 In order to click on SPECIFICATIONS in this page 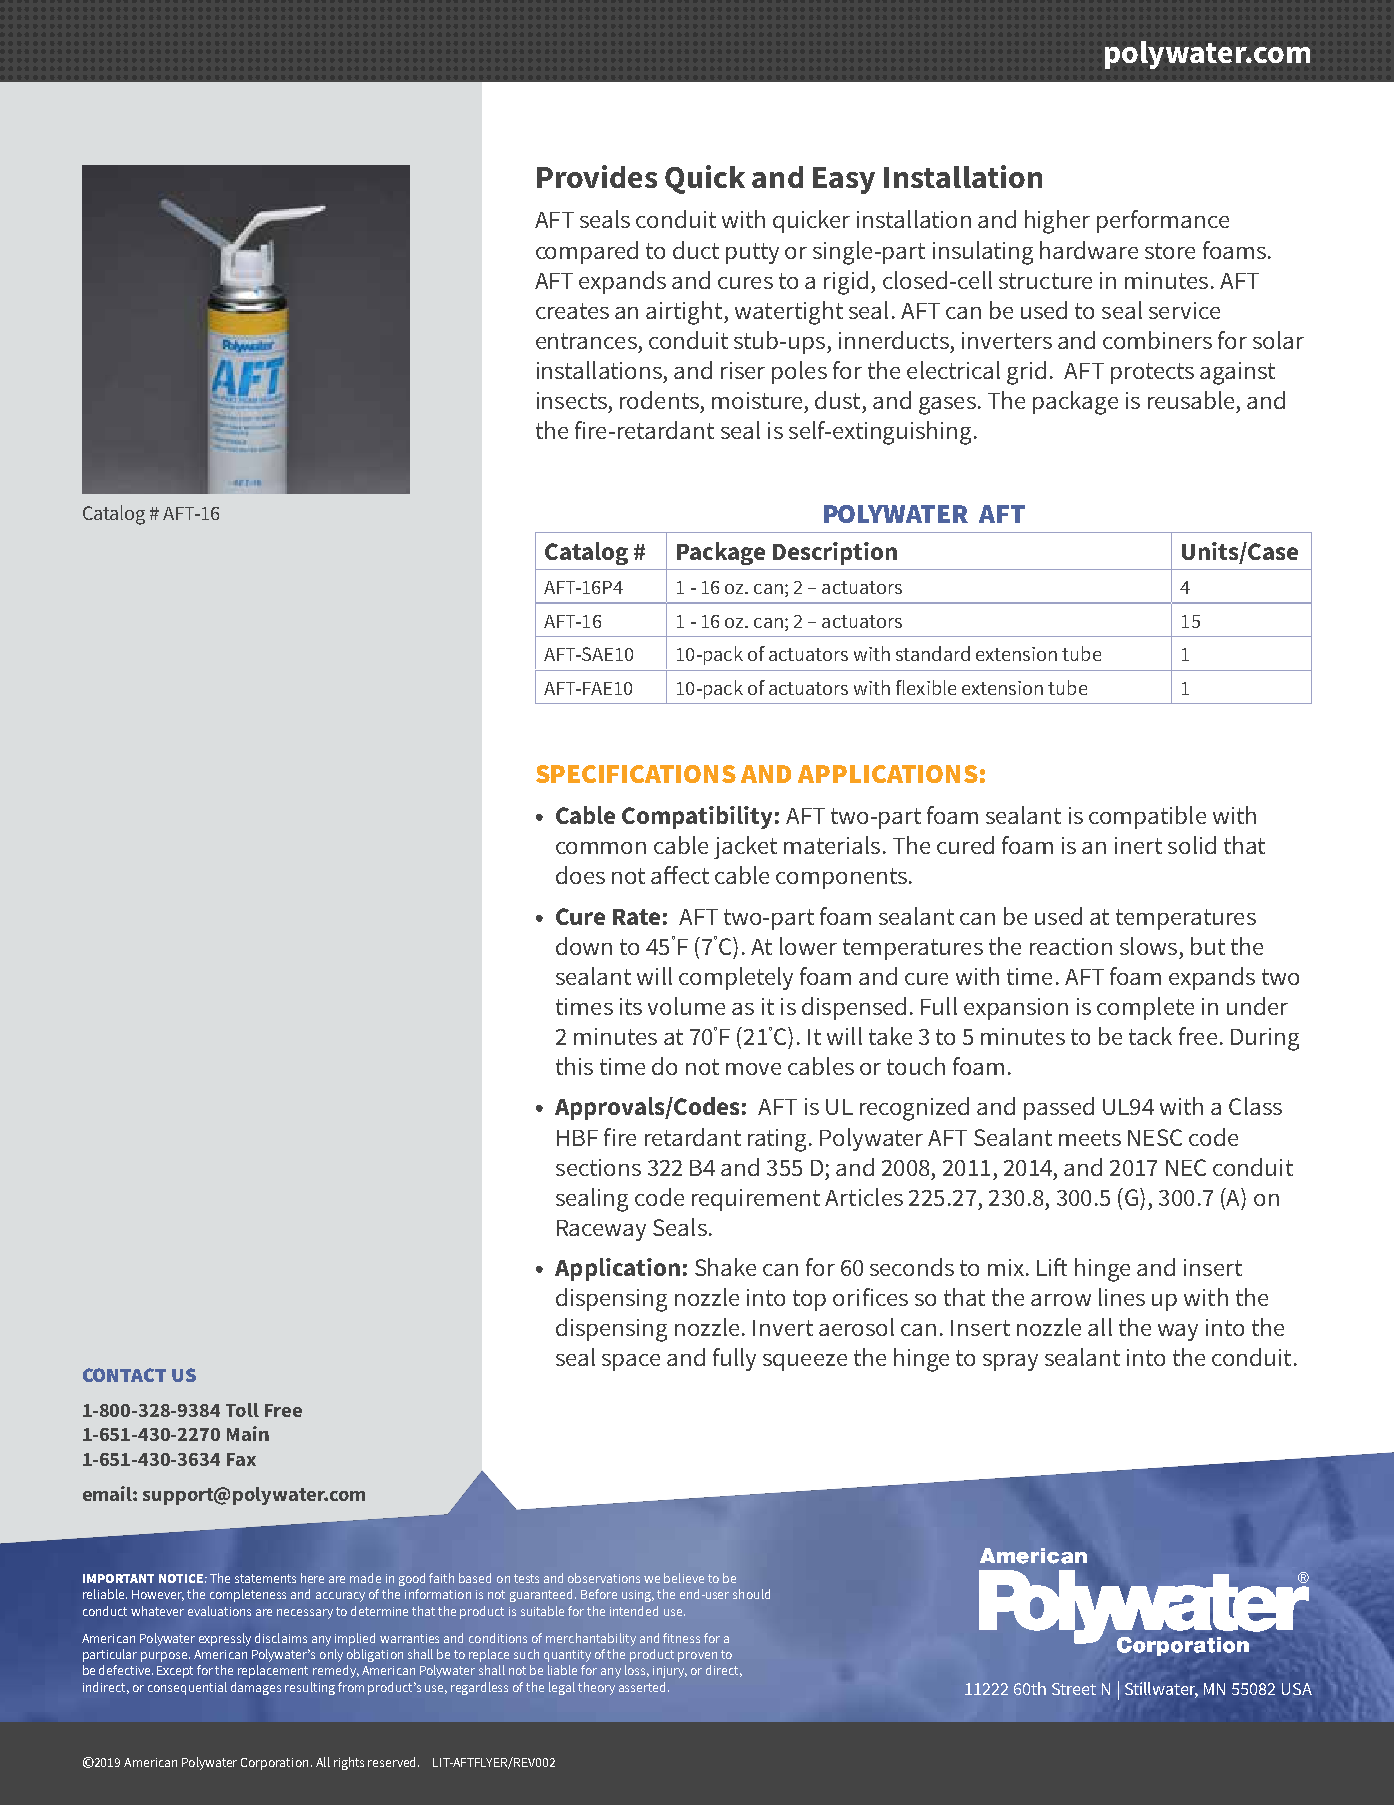, I will do `click(636, 774)`.
